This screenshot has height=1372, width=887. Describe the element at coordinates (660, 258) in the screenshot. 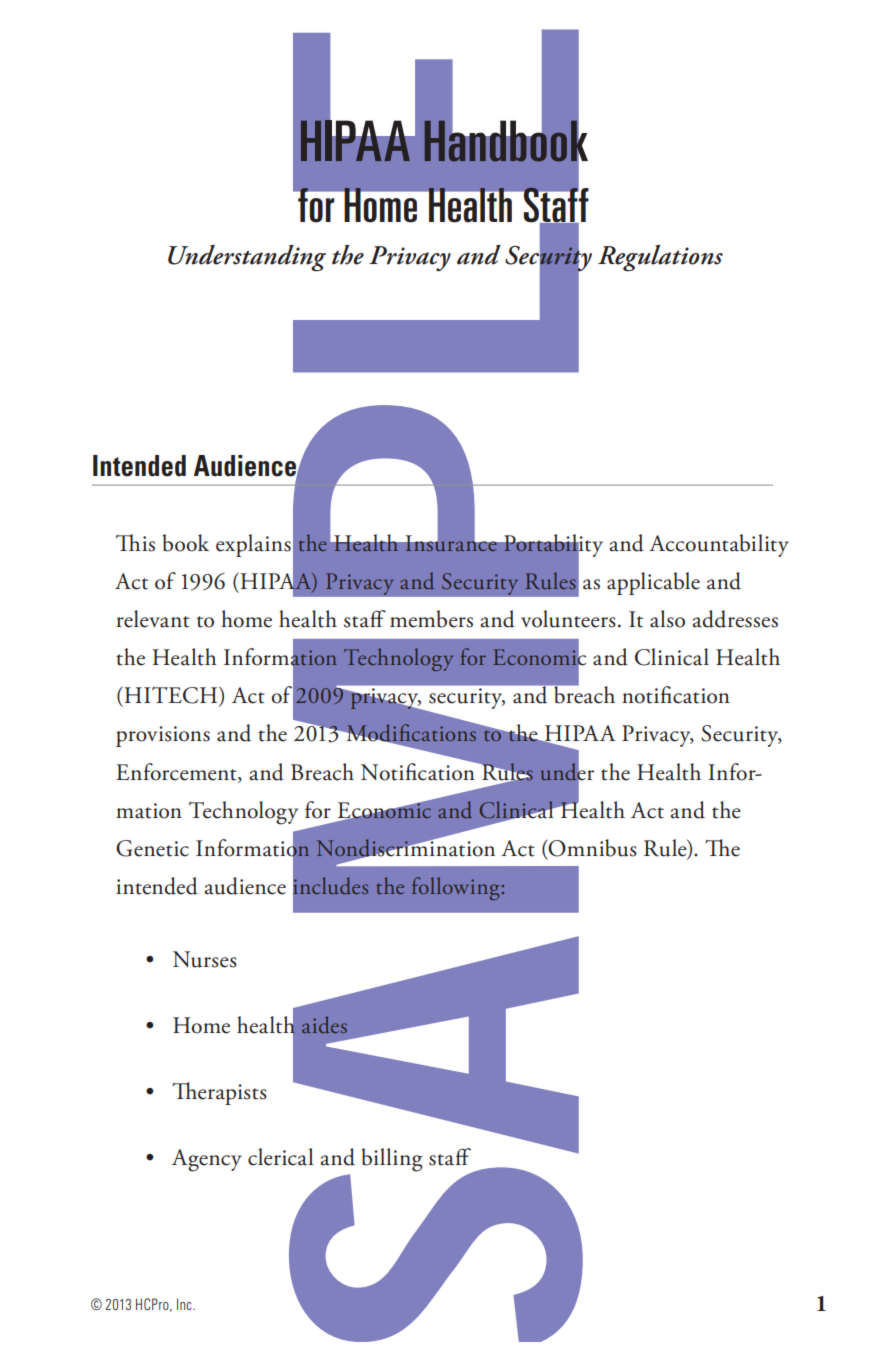

I see `Regulations` at that location.
